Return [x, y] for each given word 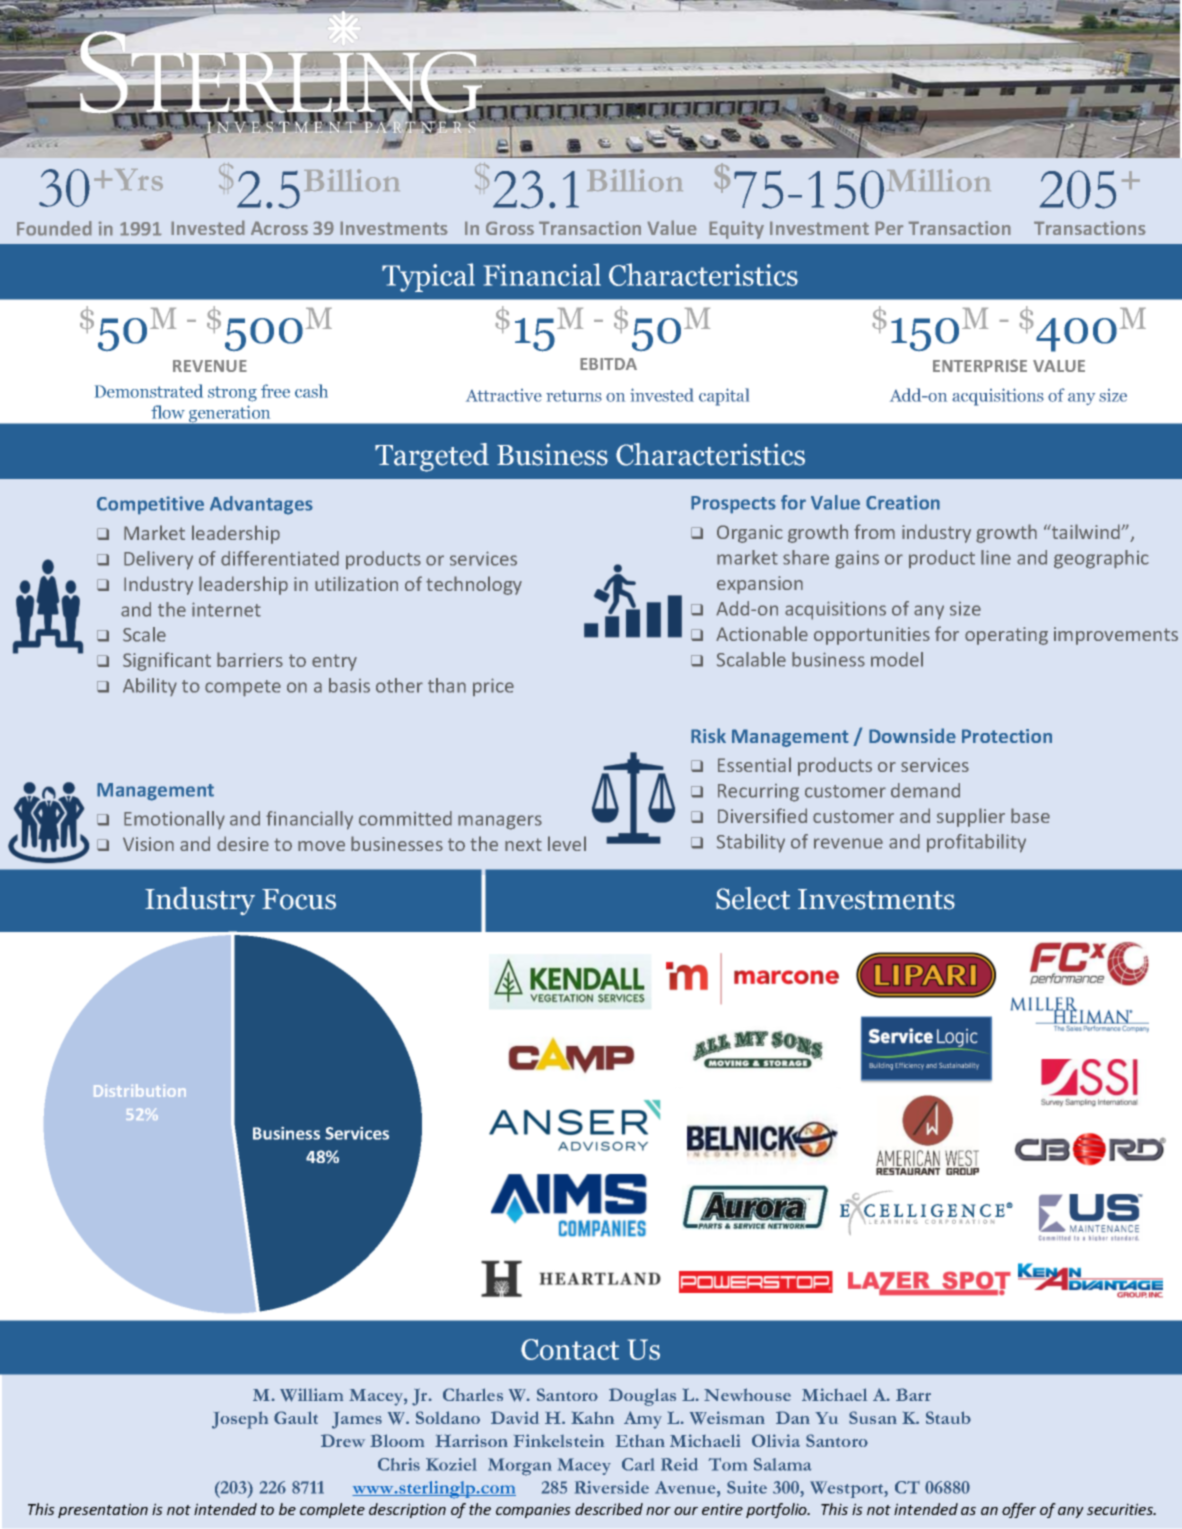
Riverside [612, 1487]
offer [1019, 1510]
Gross [510, 228]
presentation [103, 1510]
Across [279, 228]
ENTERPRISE [980, 365]
